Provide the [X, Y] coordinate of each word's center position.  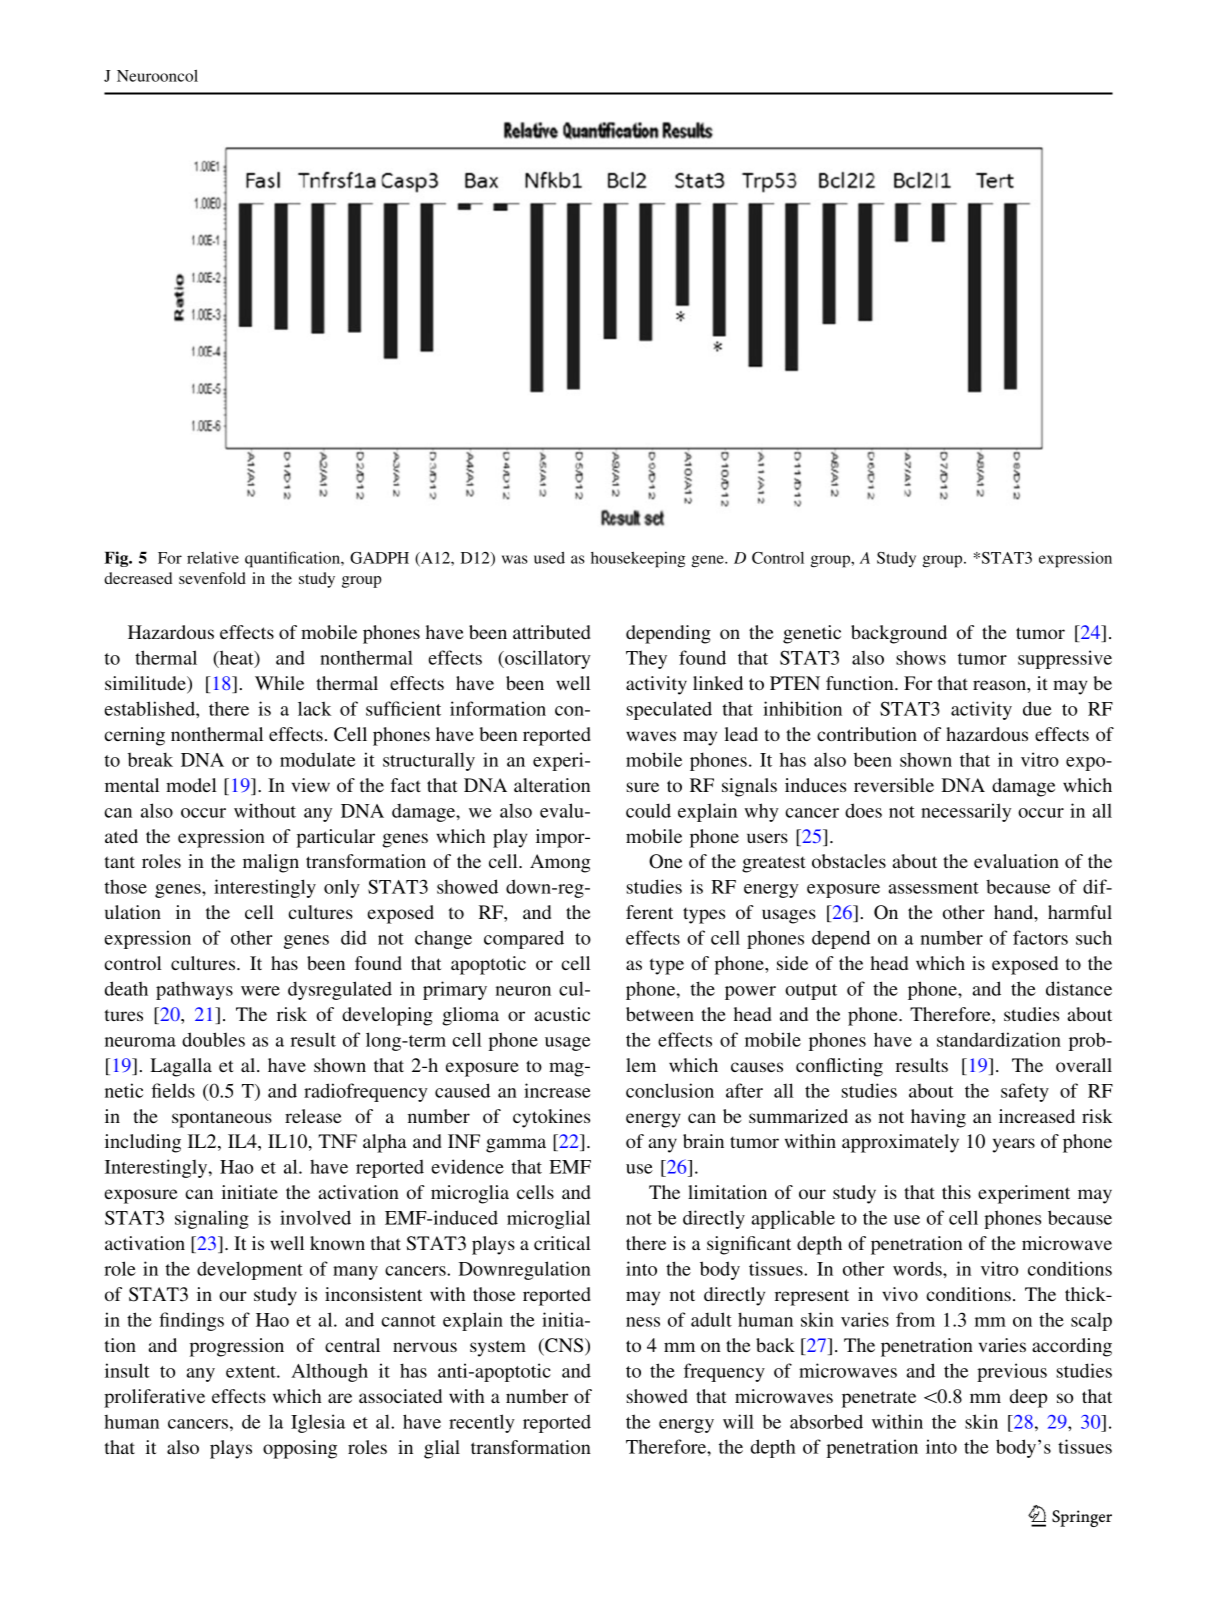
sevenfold [212, 578]
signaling [212, 1219]
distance [1079, 988]
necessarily [966, 812]
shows [921, 657]
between [660, 1014]
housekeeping [638, 559]
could [648, 810]
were [260, 991]
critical [562, 1243]
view [311, 785]
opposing [300, 1449]
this [956, 1192]
